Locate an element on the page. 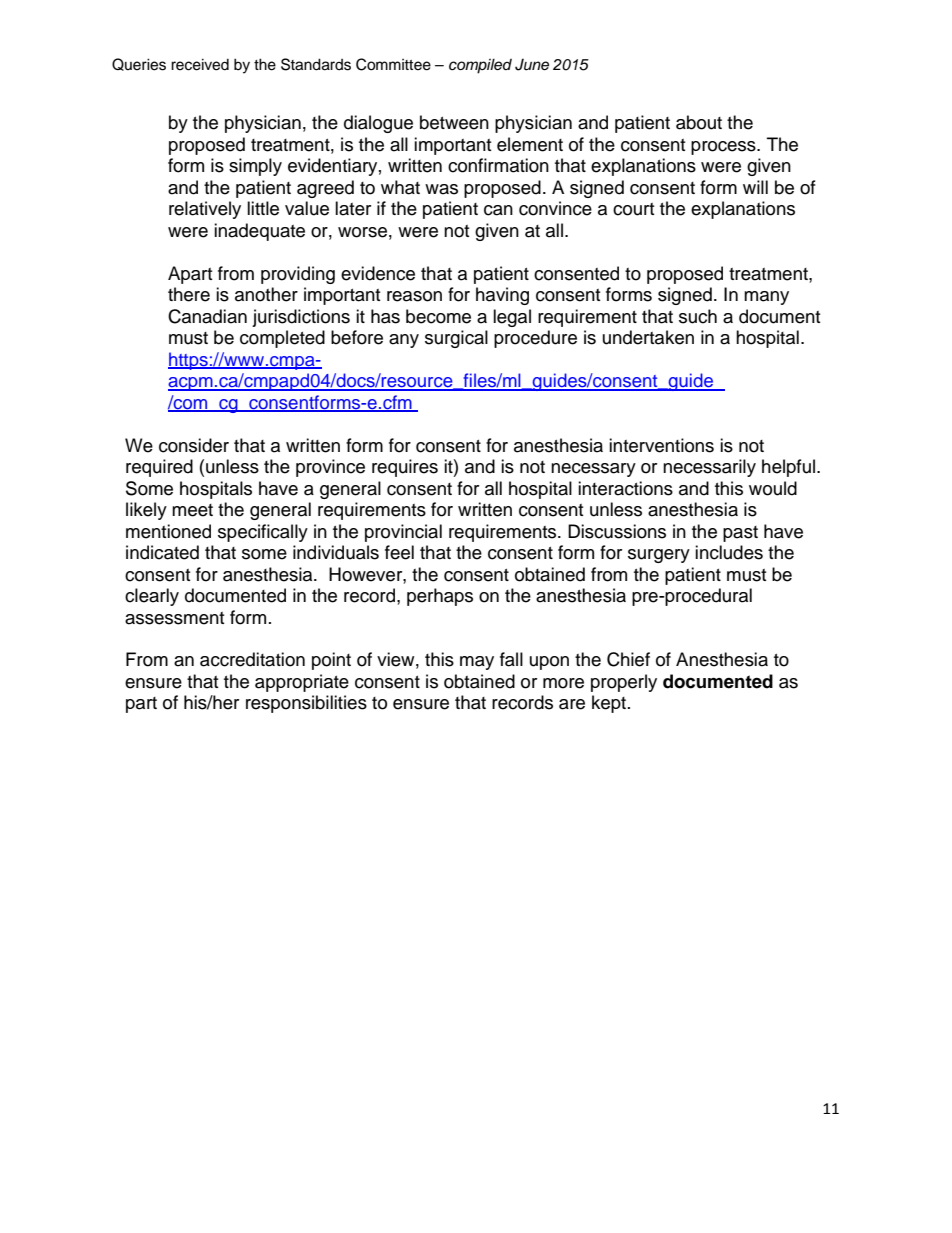 Image resolution: width=952 pixels, height=1233 pixels. many is located at coordinates (766, 298).
